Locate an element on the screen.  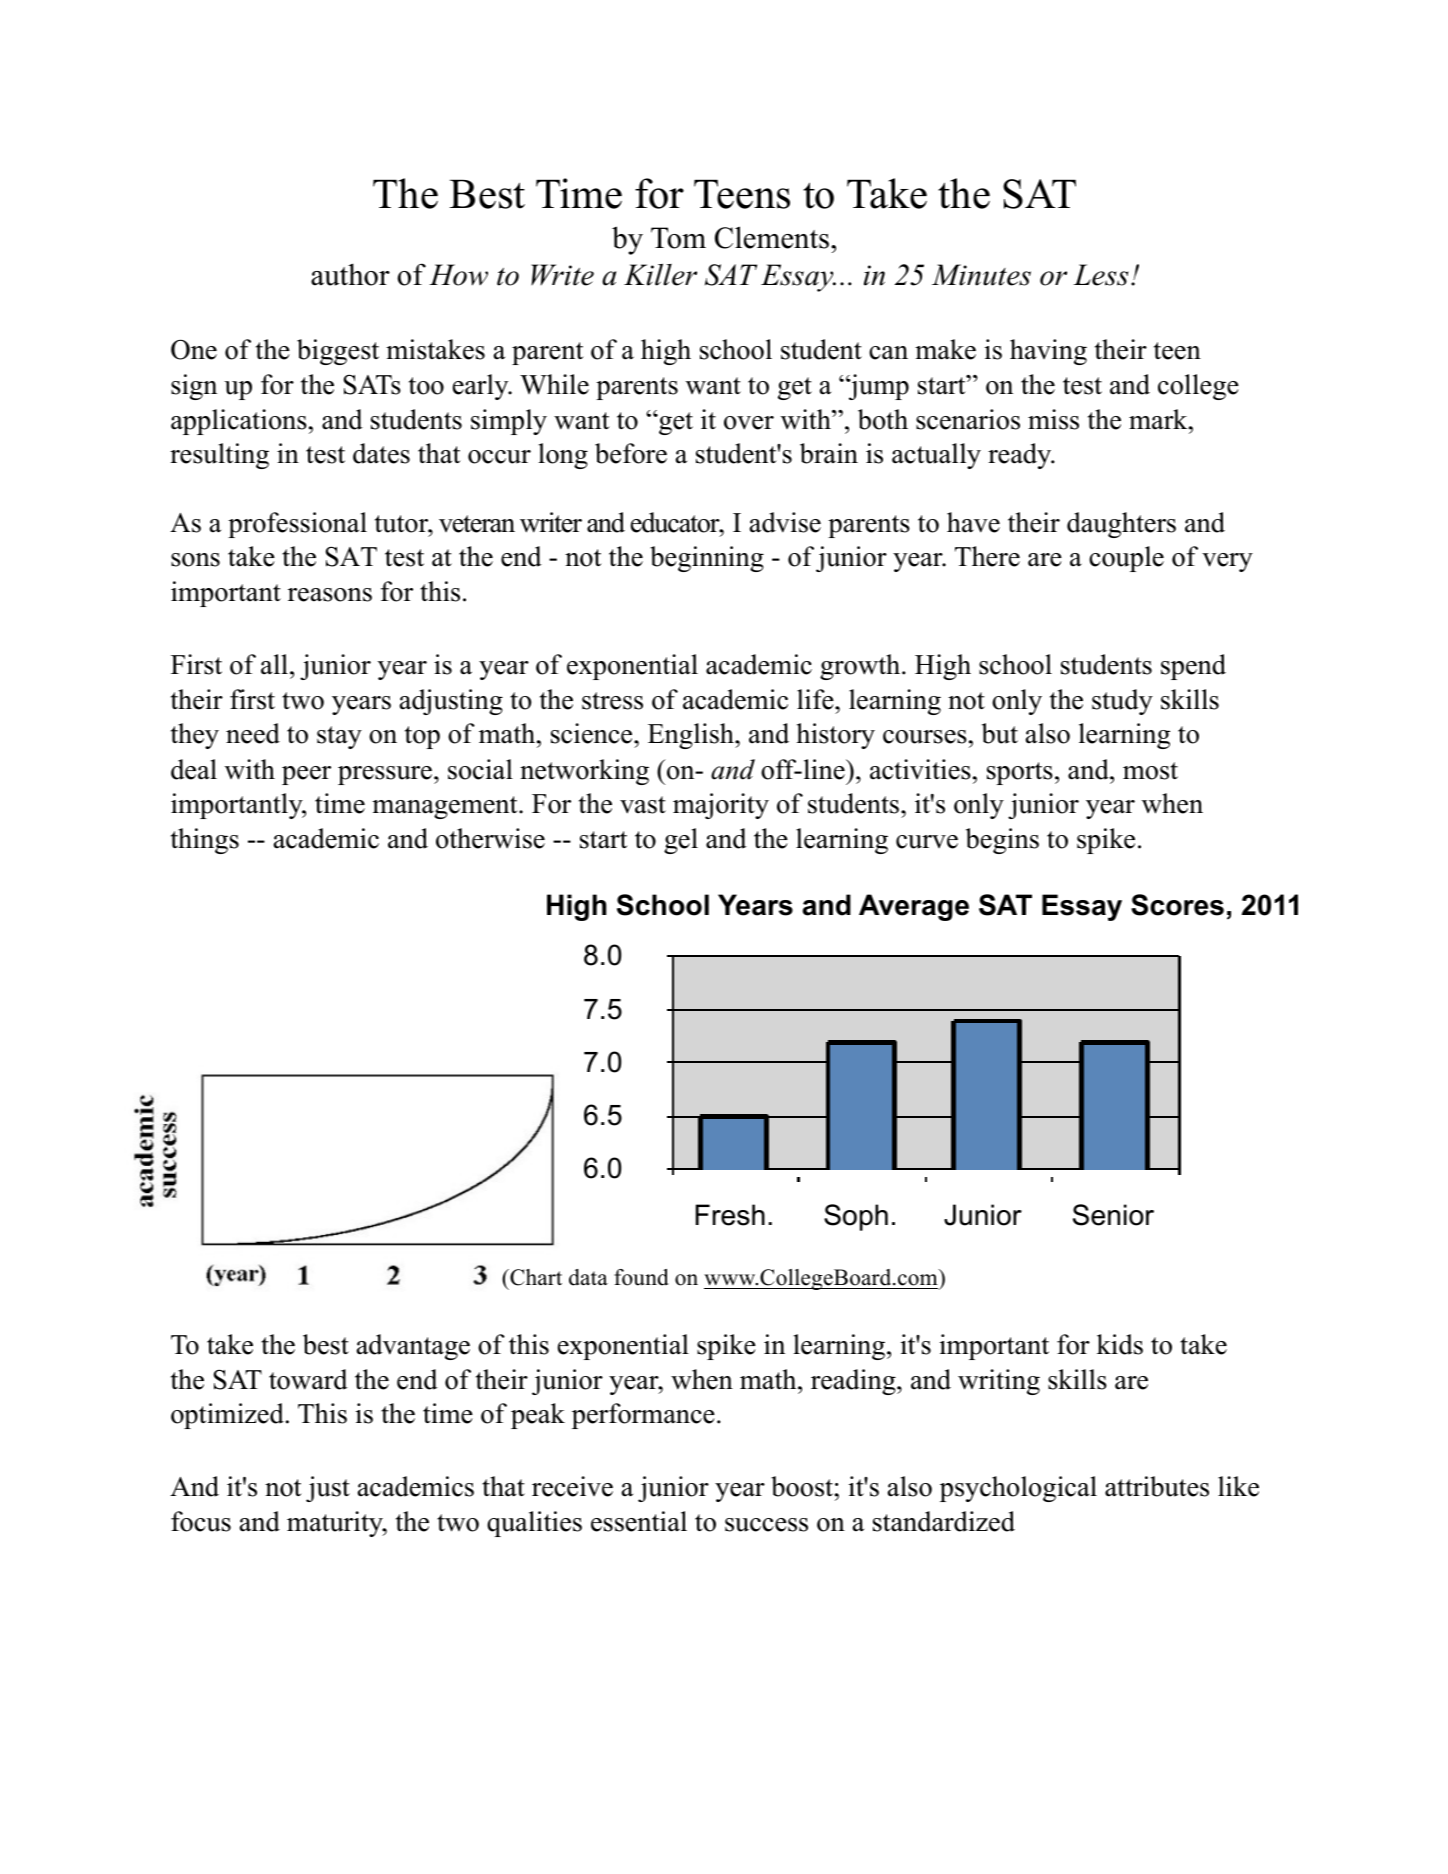
Killer is located at coordinates (660, 275).
